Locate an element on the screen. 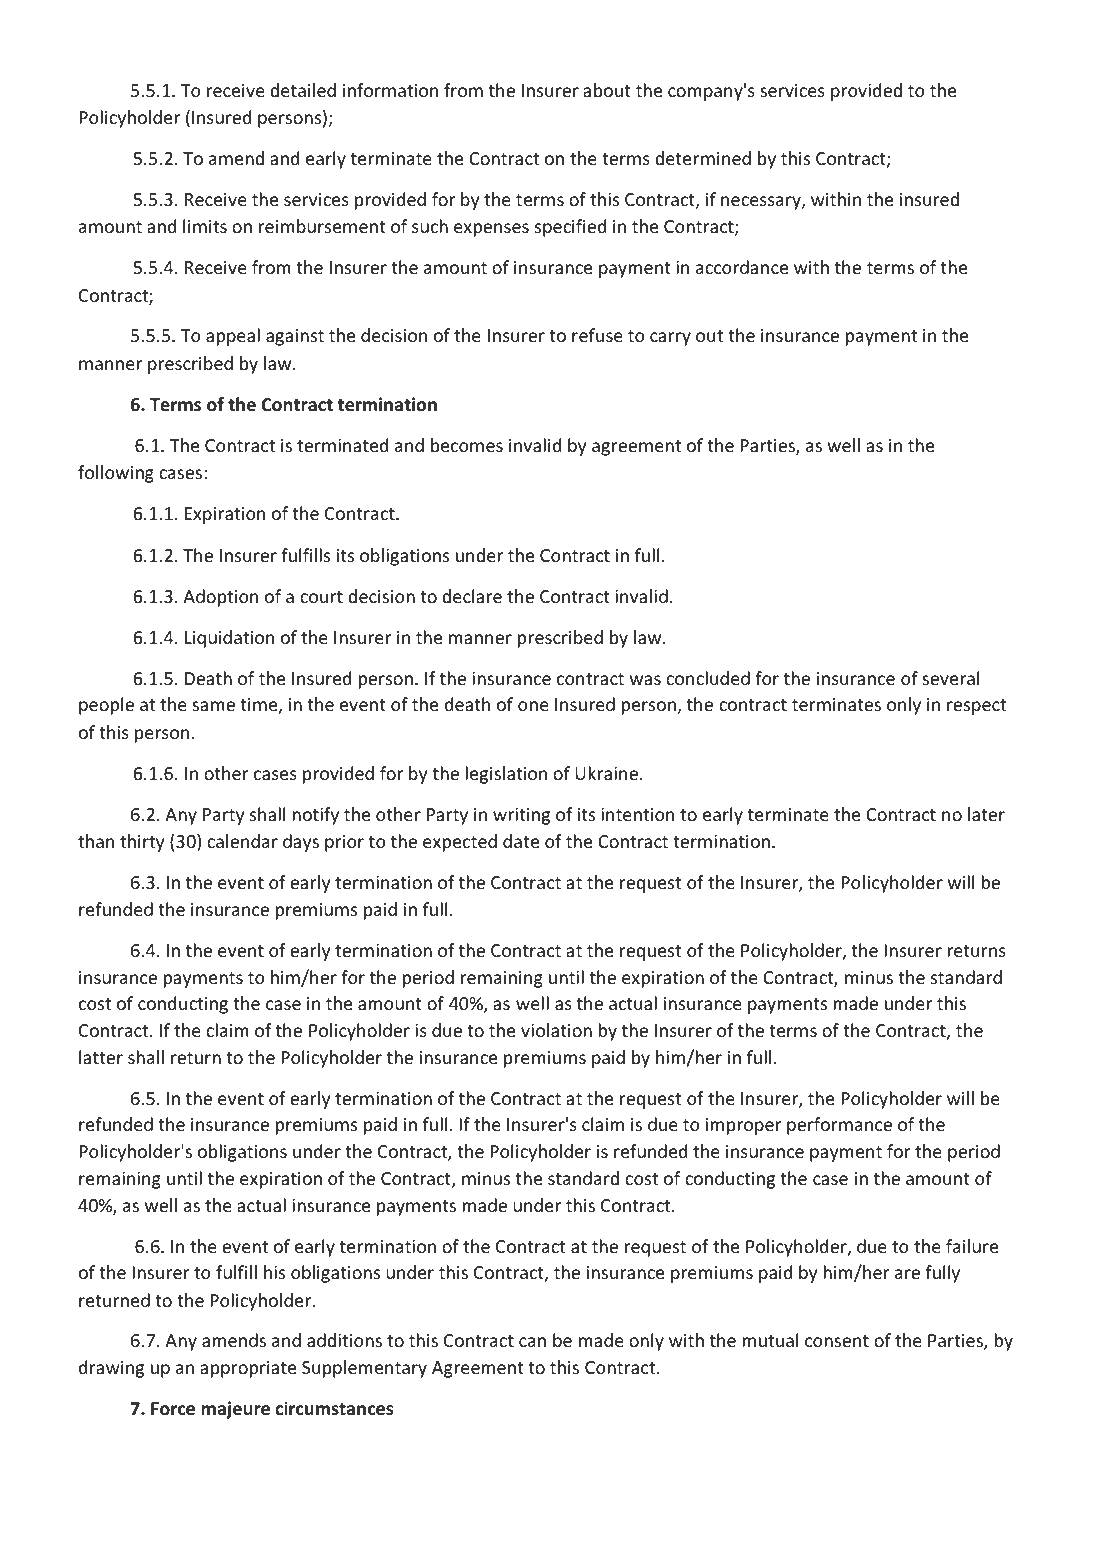 This screenshot has width=1094, height=1547. latter is located at coordinates (101, 1057).
